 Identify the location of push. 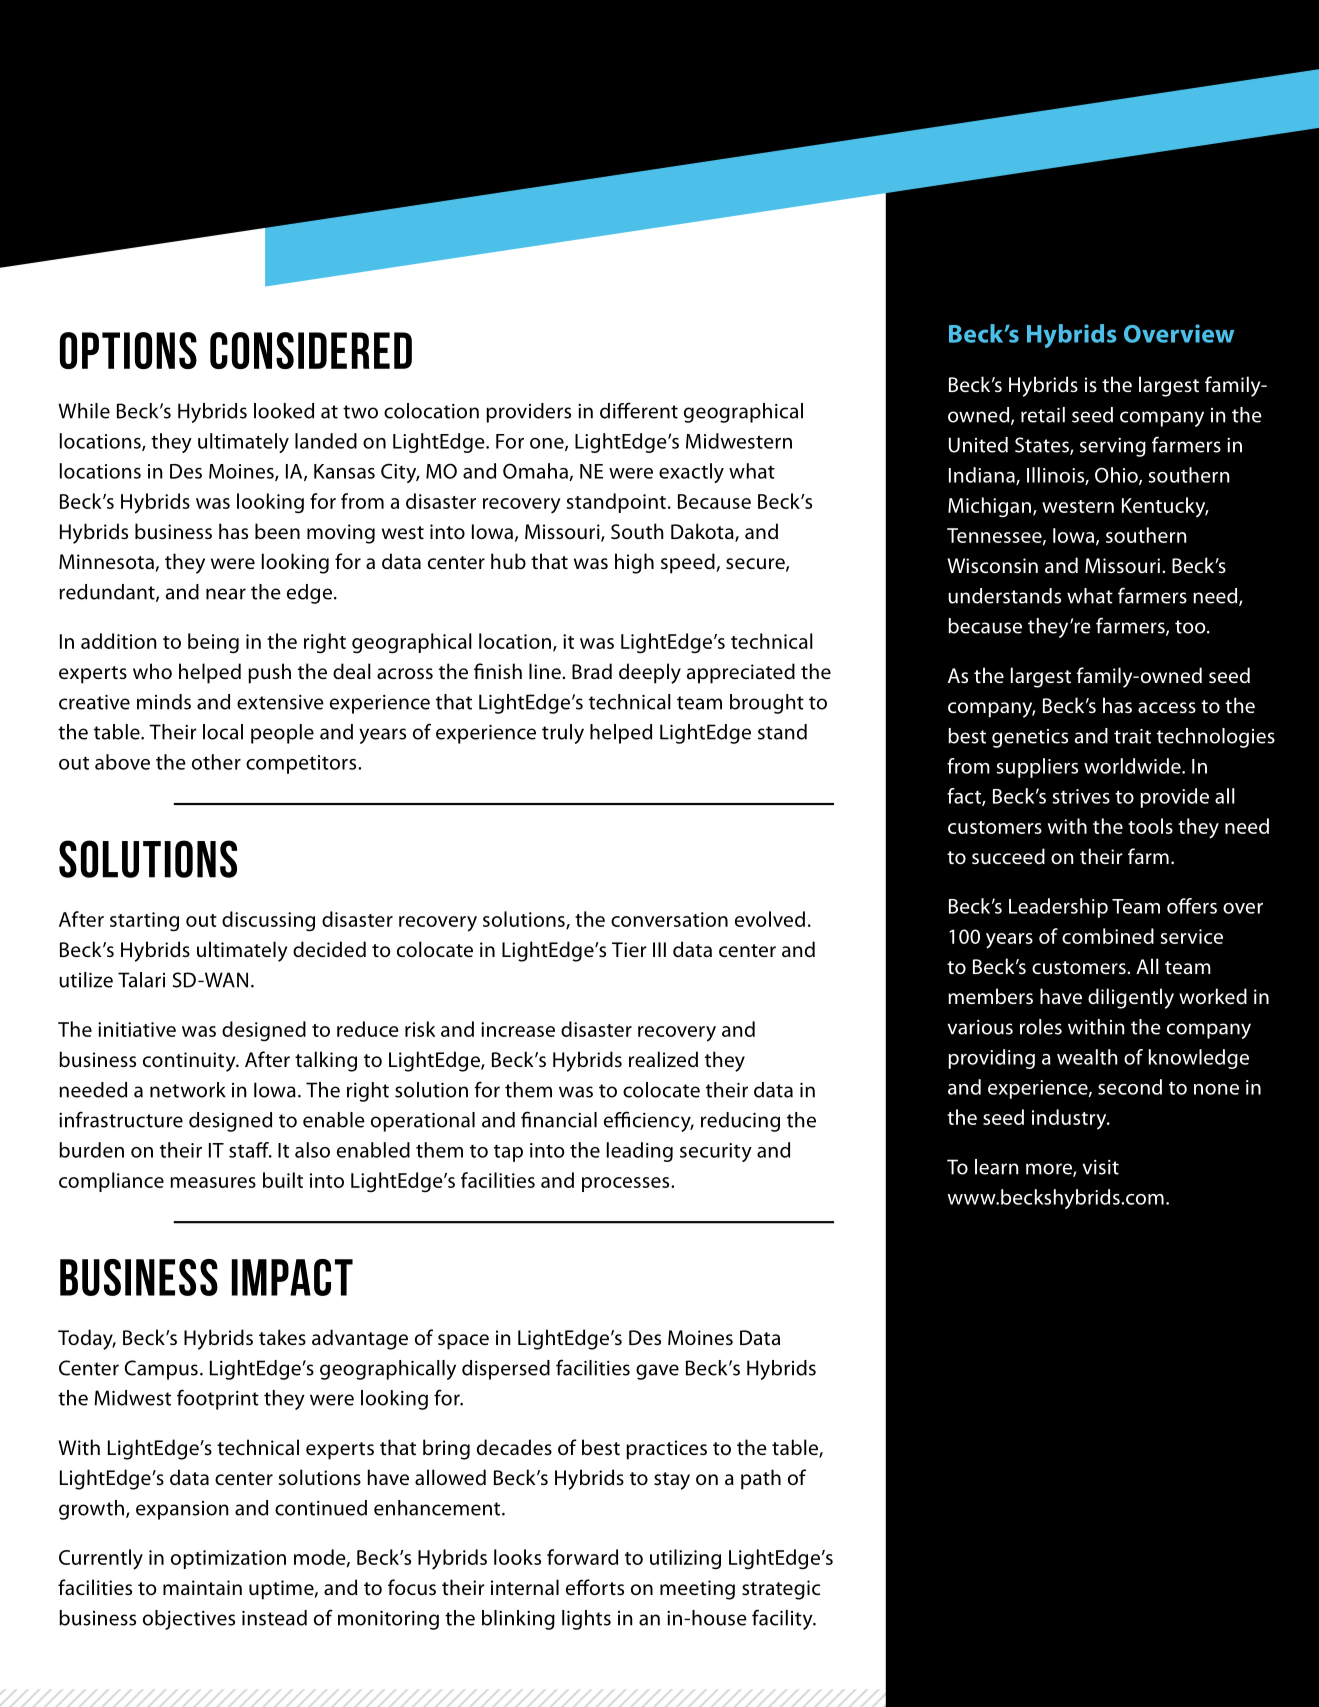
(269, 673).
